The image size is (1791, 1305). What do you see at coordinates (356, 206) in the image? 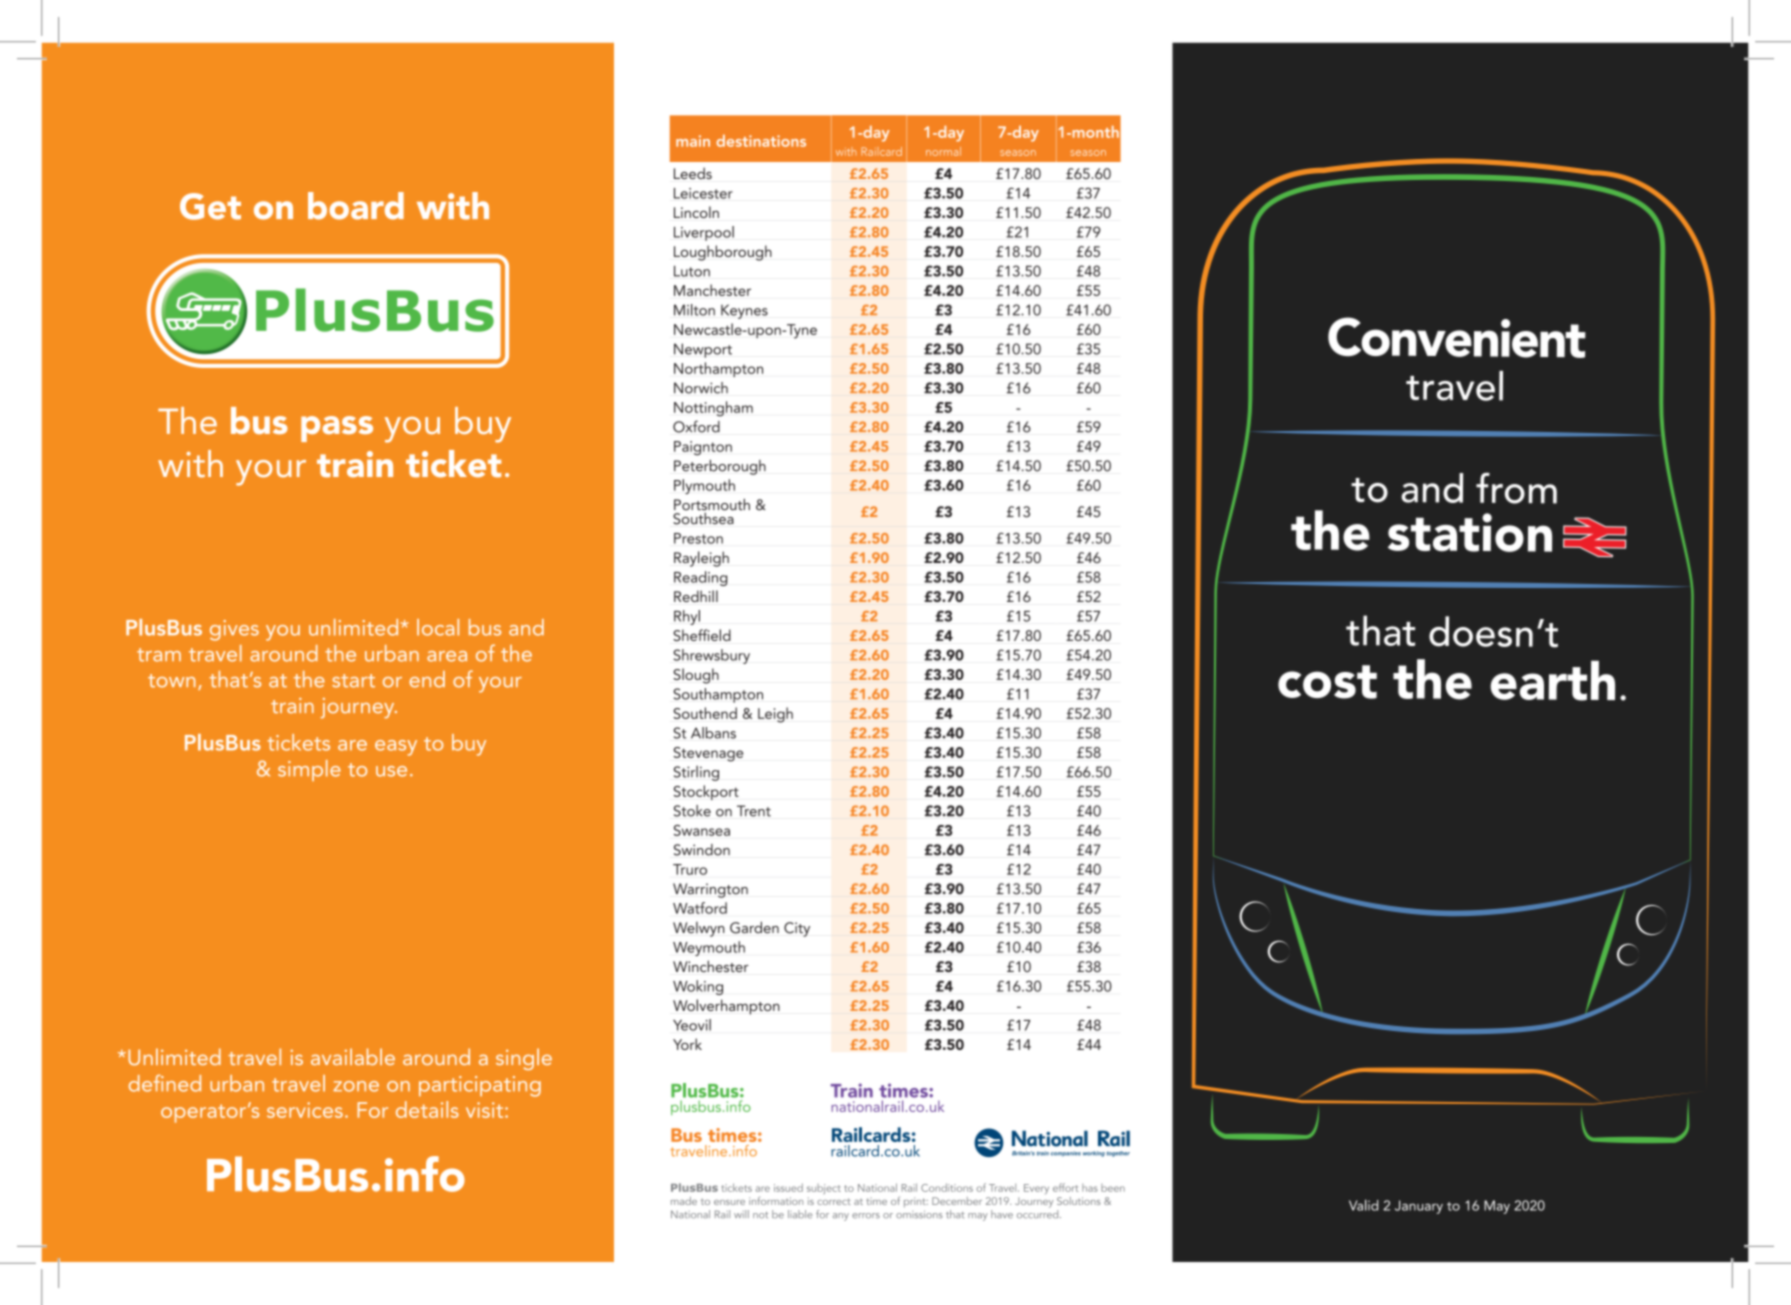
I see `board` at bounding box center [356, 206].
